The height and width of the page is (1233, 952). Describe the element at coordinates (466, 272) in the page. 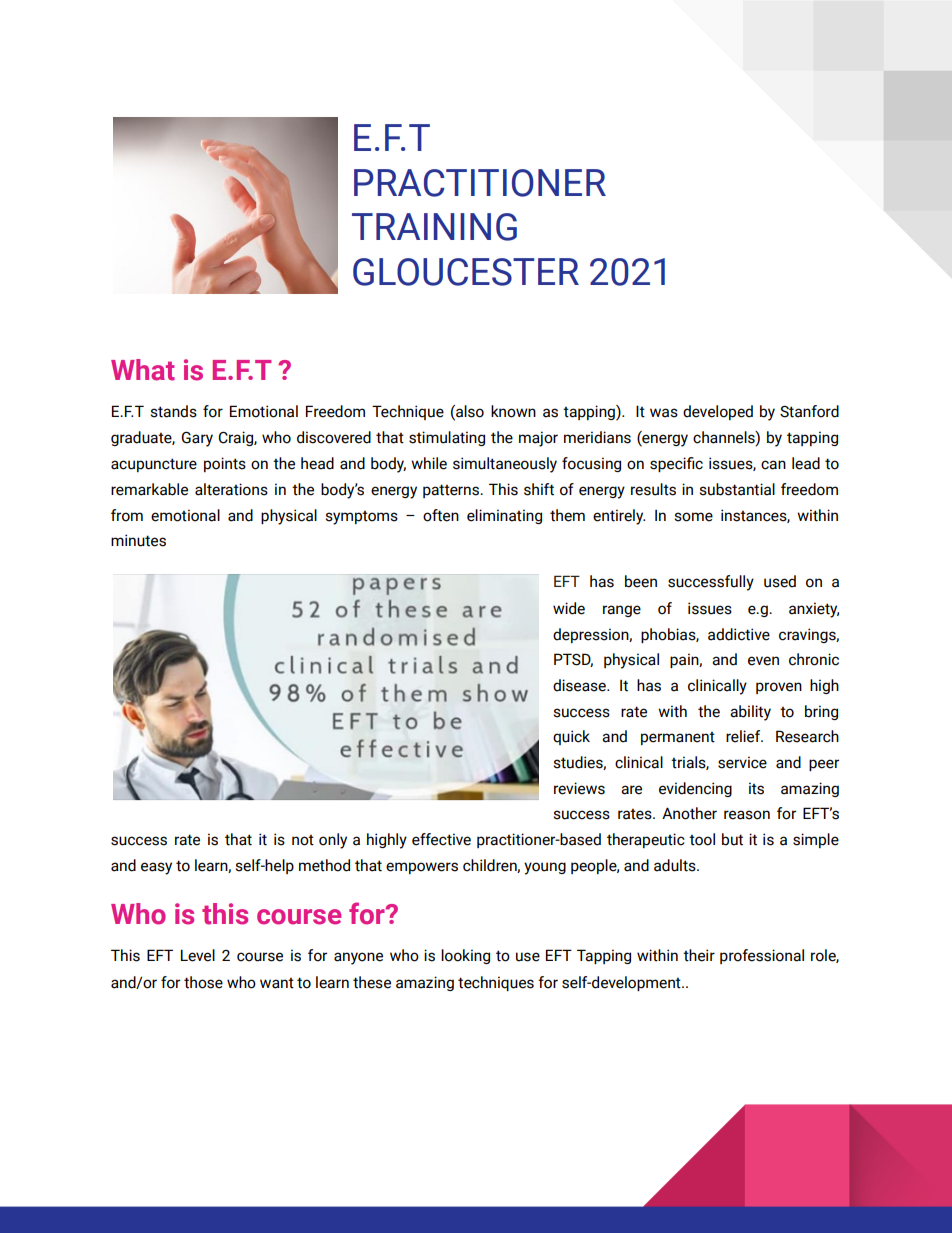

I see `GLOUCESTER` at that location.
